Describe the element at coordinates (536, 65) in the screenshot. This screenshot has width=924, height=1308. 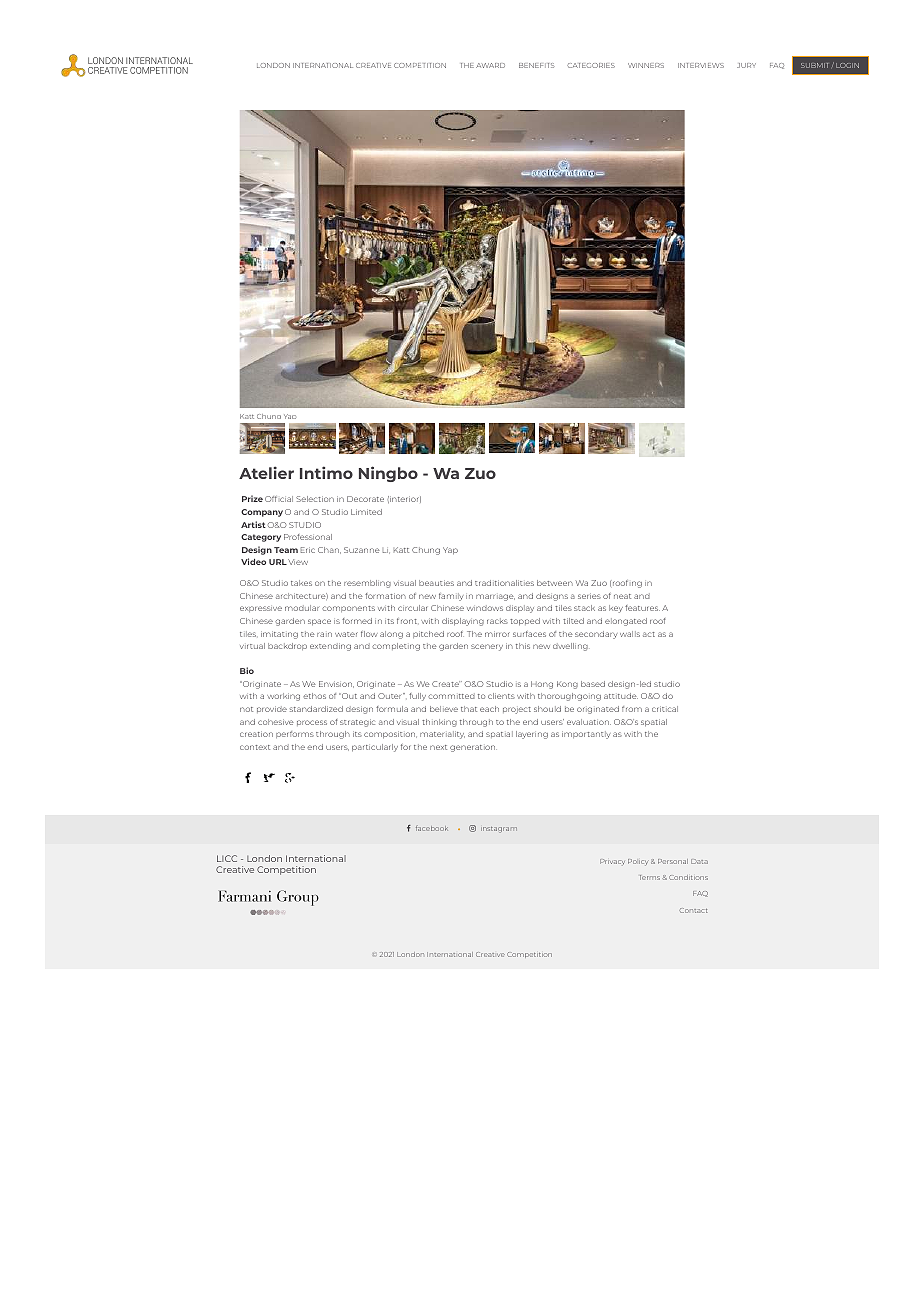
I see `BENEFITS` at that location.
